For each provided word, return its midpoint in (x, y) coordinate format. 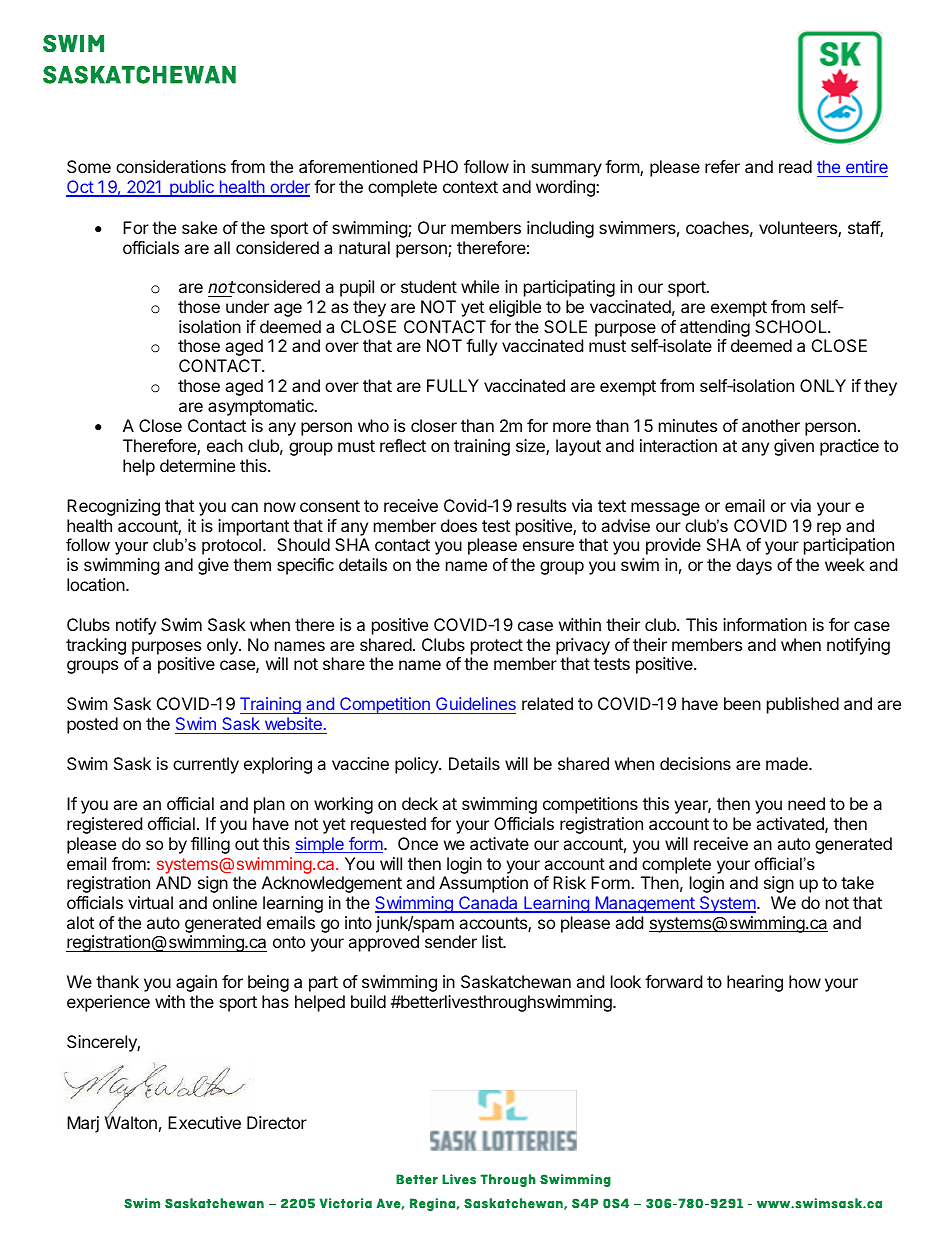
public (192, 188)
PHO (440, 166)
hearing (755, 983)
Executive (204, 1122)
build (368, 1001)
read (795, 166)
